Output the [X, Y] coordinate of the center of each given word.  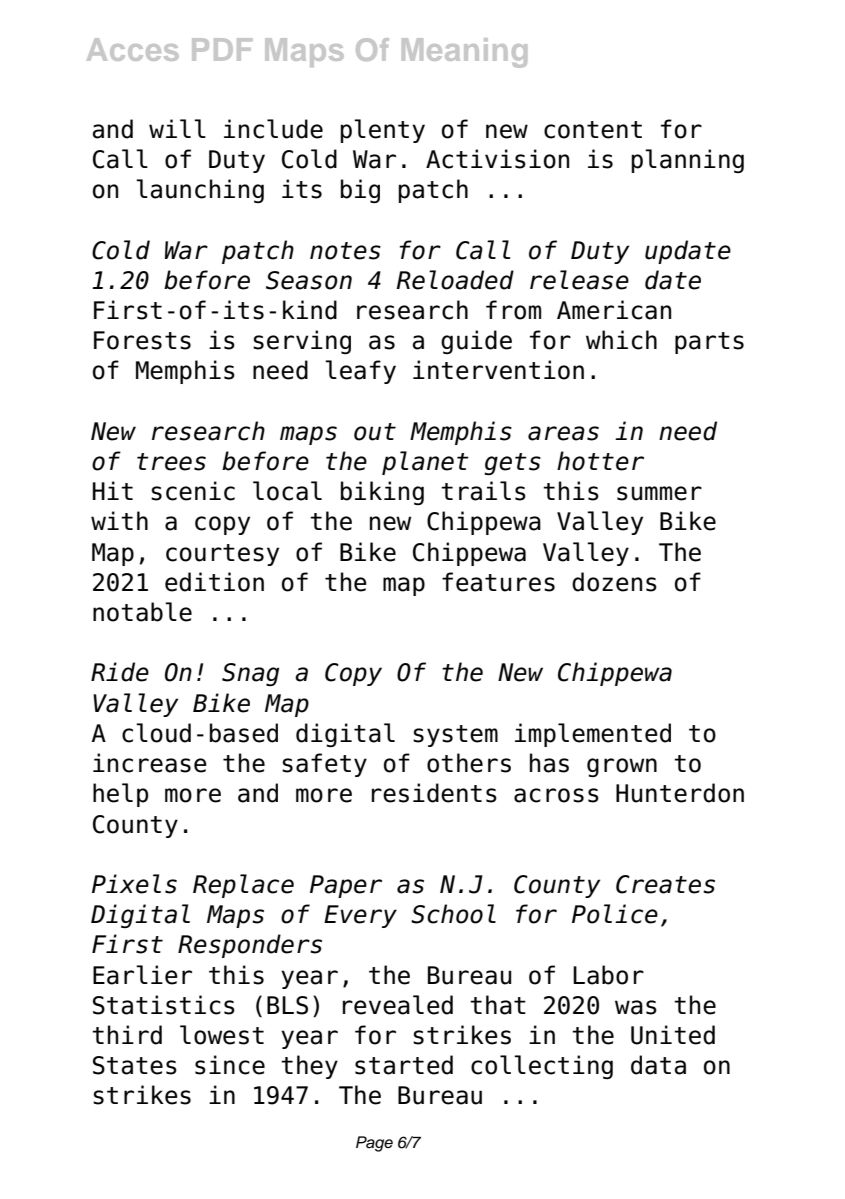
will [177, 128]
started [404, 1065]
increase [150, 763]
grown [622, 767]
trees [171, 462]
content [593, 130]
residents [434, 793]
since [230, 1065]
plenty [382, 131]
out [375, 432]
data [658, 1065]
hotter [600, 461]
